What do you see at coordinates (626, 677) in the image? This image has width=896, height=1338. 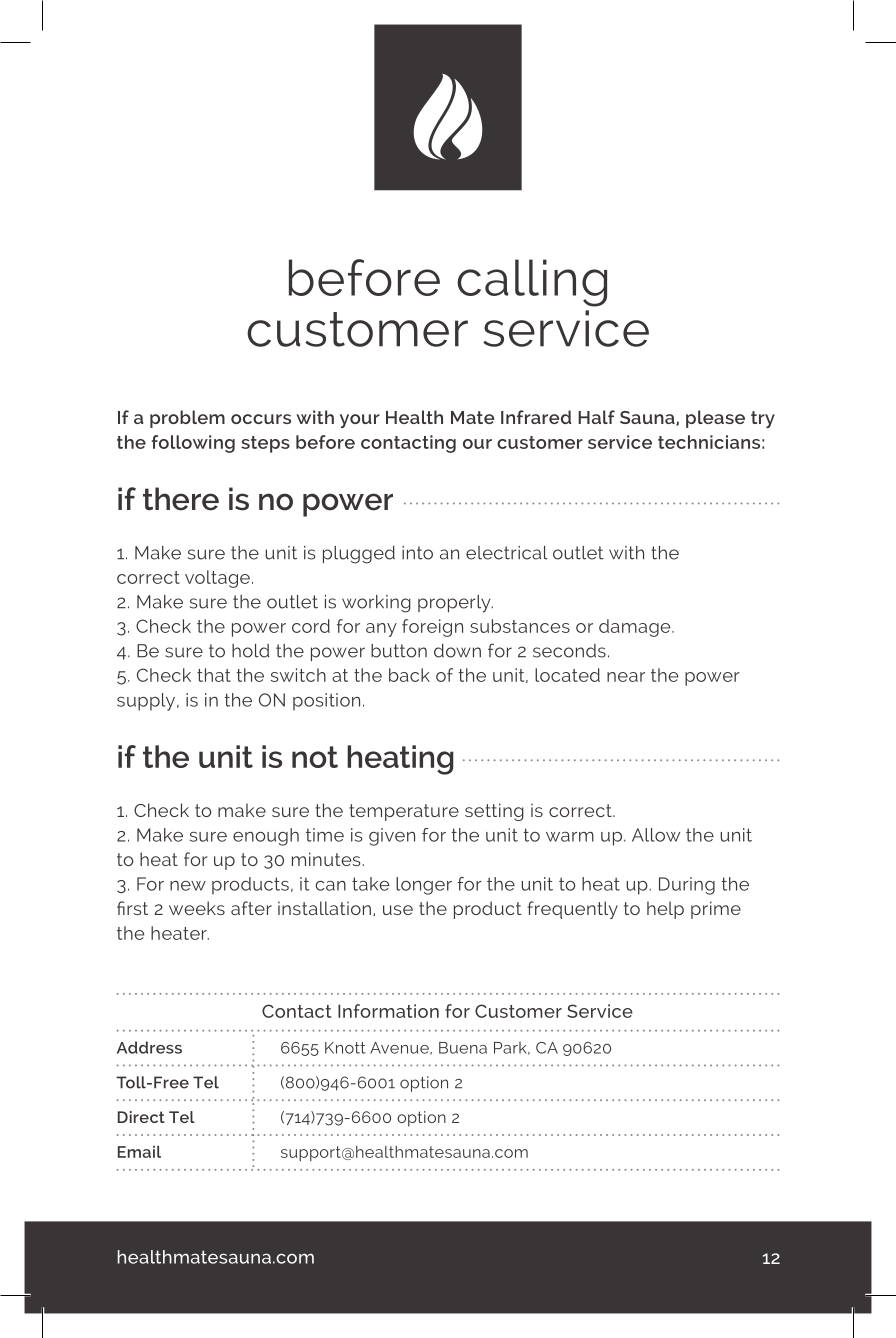 I see `near` at bounding box center [626, 677].
